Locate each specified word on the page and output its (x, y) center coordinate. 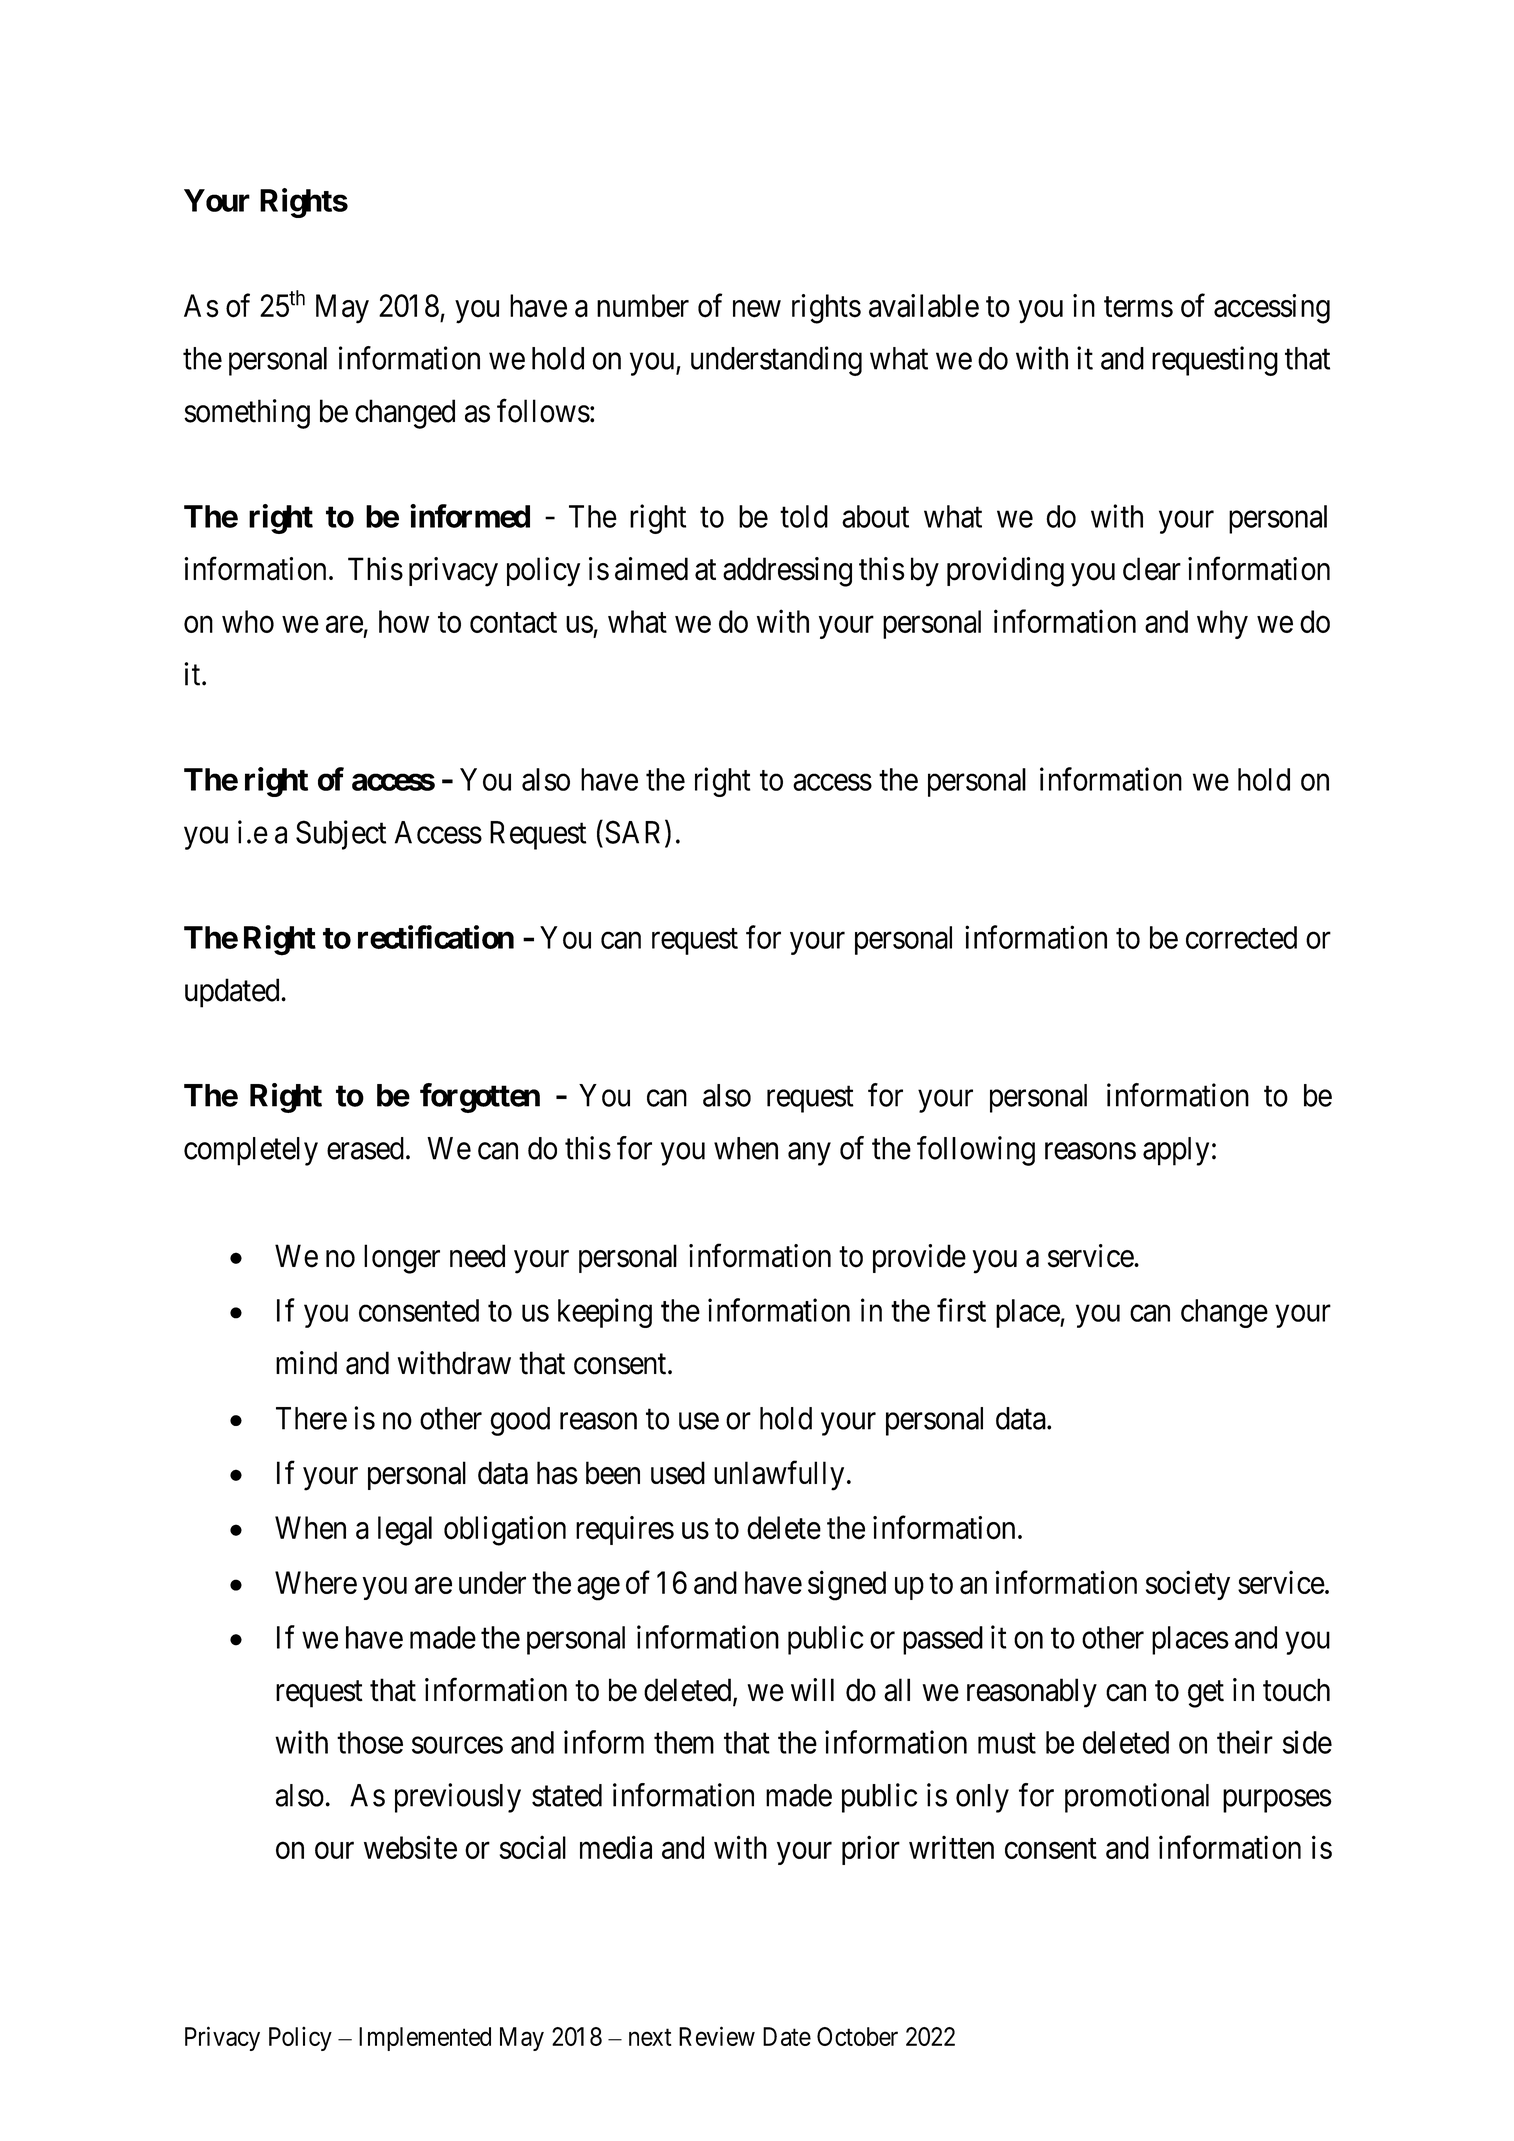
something (247, 414)
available (924, 306)
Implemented (425, 2039)
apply (1176, 1151)
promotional (1137, 1798)
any (809, 1154)
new (757, 309)
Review (717, 2036)
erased (365, 1148)
